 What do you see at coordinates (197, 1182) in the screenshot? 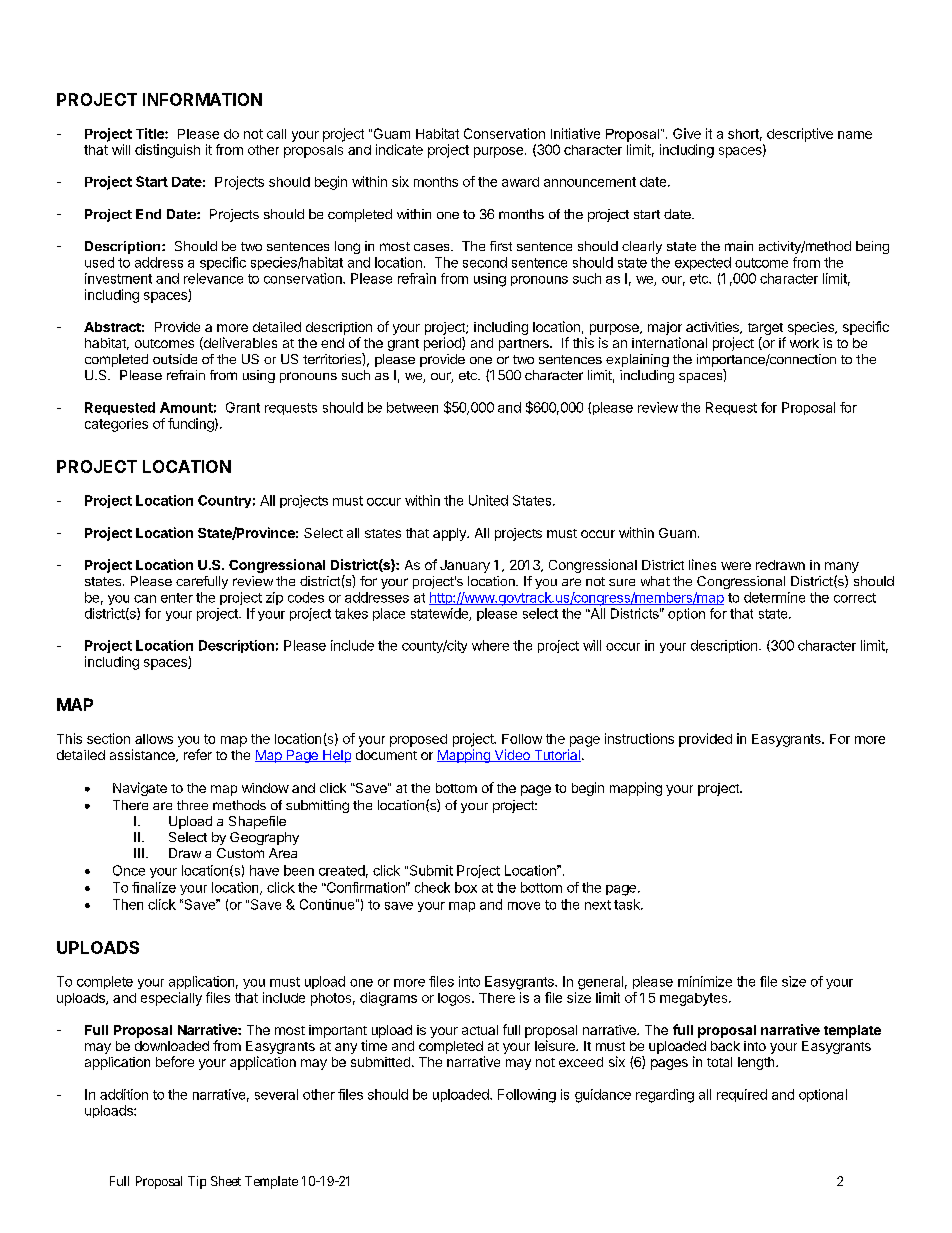
I see `Tip` at bounding box center [197, 1182].
